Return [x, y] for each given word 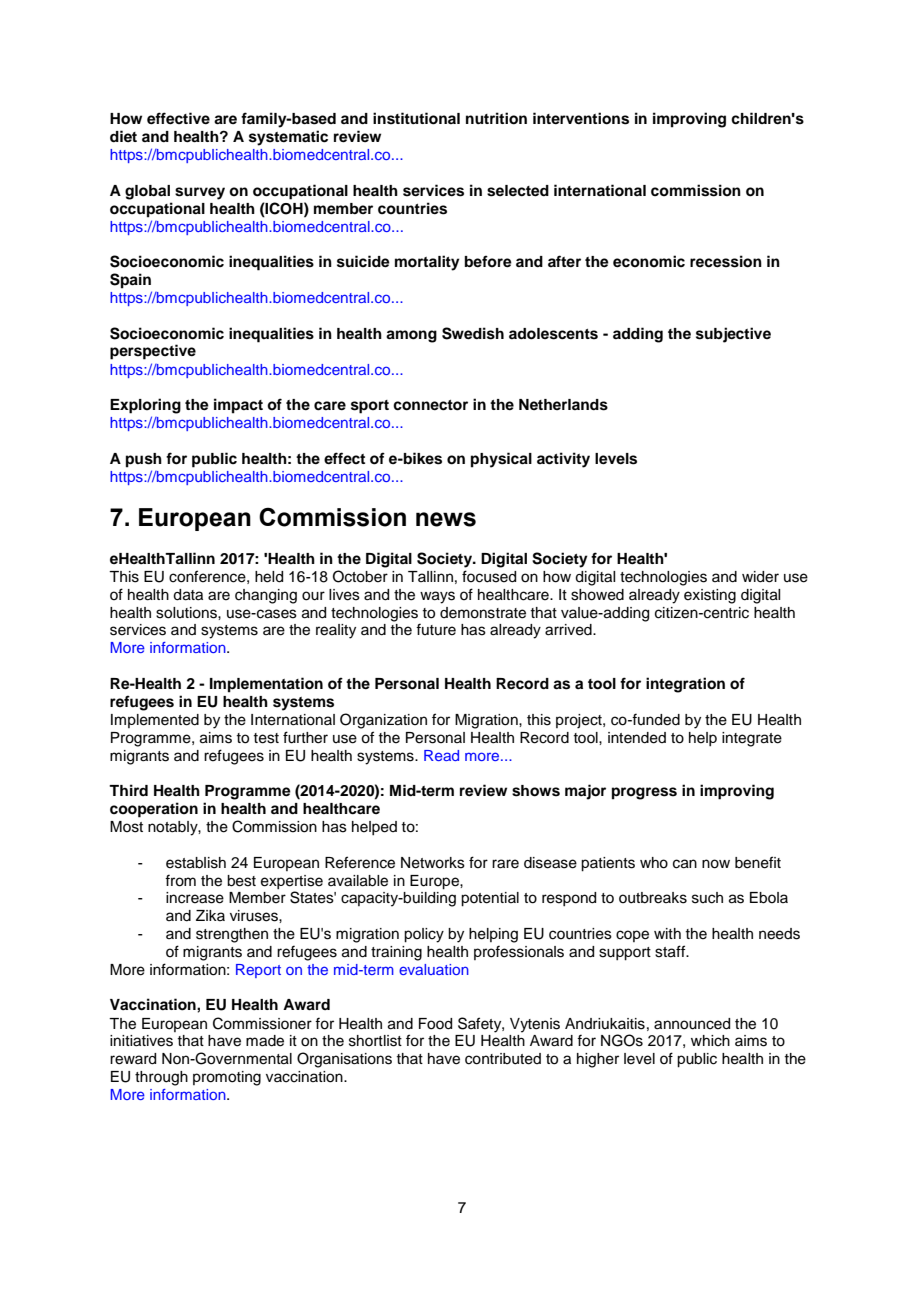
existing [710, 596]
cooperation [154, 810]
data [188, 595]
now [716, 864]
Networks [433, 863]
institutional [416, 118]
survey [200, 193]
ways [437, 597]
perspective [153, 352]
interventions [581, 118]
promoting [227, 1078]
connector [430, 405]
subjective [733, 335]
